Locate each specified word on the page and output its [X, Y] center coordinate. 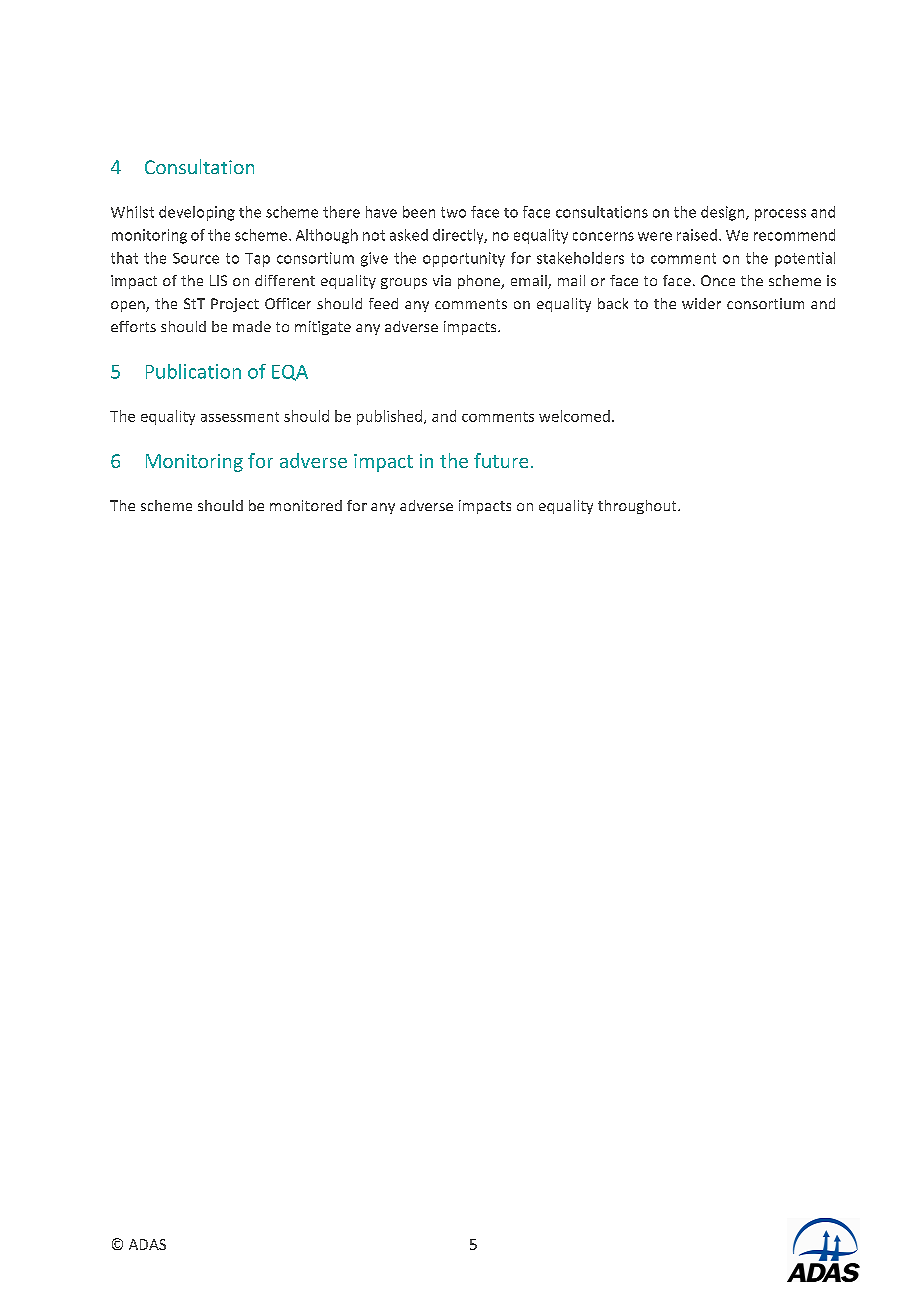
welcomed [574, 416]
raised [697, 235]
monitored [306, 505]
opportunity [464, 259]
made [252, 326]
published [391, 417]
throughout [638, 507]
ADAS [147, 1244]
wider [701, 303]
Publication [193, 371]
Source [196, 258]
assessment [240, 417]
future [501, 460]
